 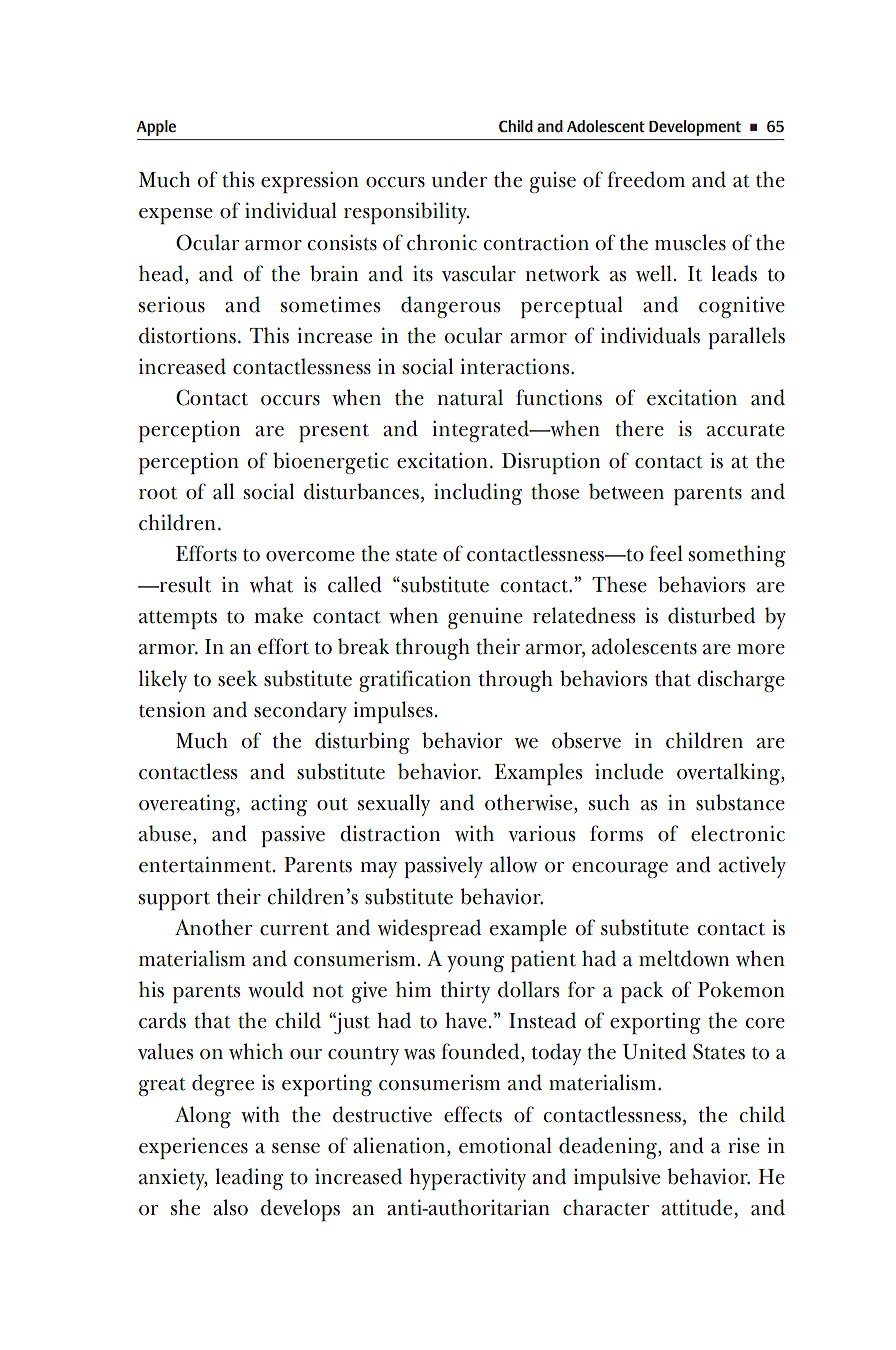 I want to click on feel, so click(x=666, y=553).
